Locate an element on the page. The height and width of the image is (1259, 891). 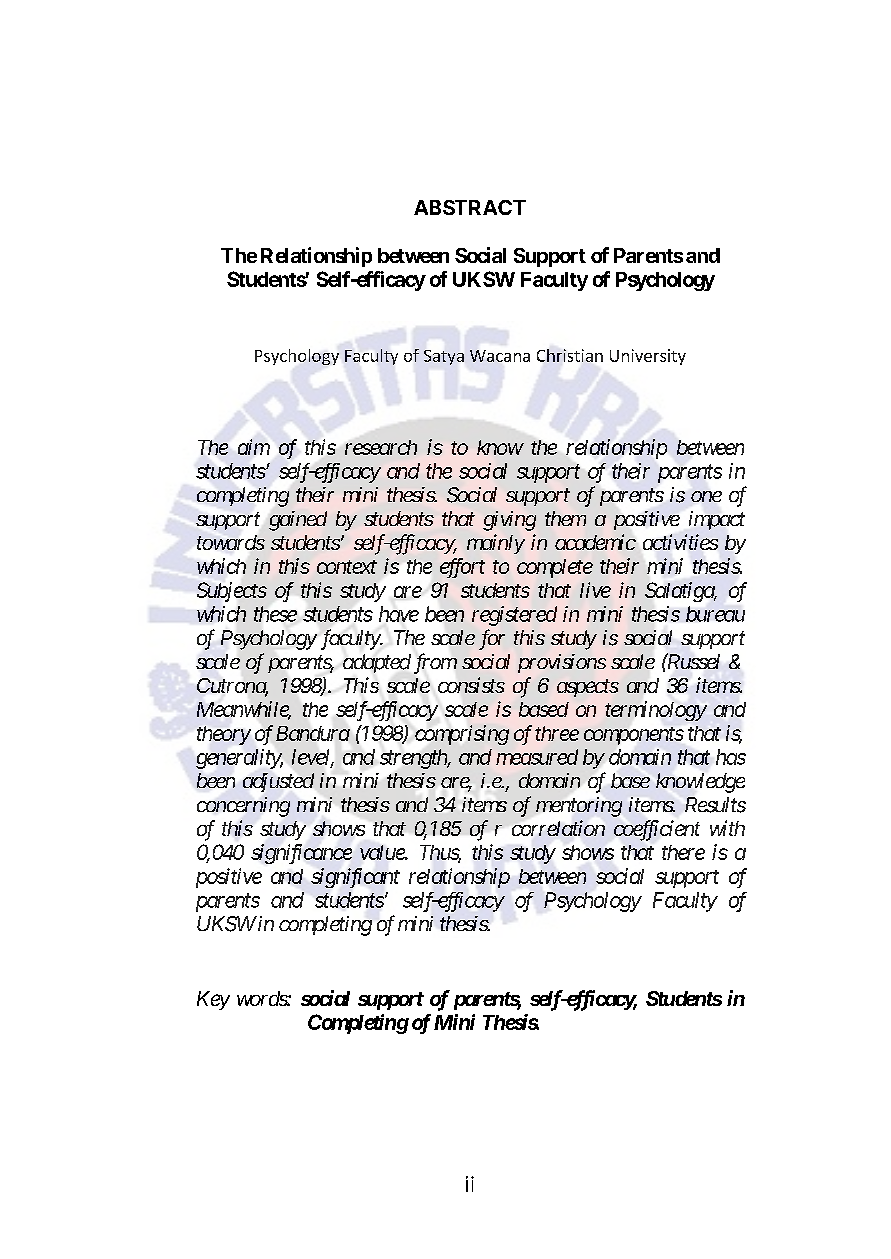
Satya is located at coordinates (444, 357).
